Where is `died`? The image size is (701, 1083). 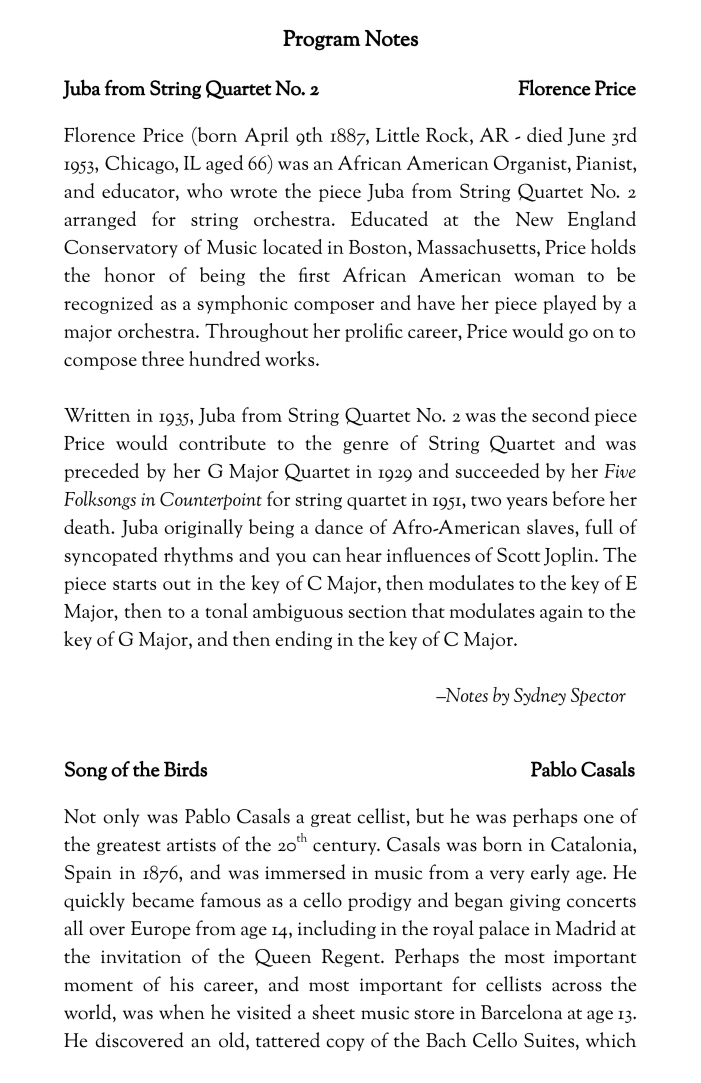
died is located at coordinates (545, 134).
